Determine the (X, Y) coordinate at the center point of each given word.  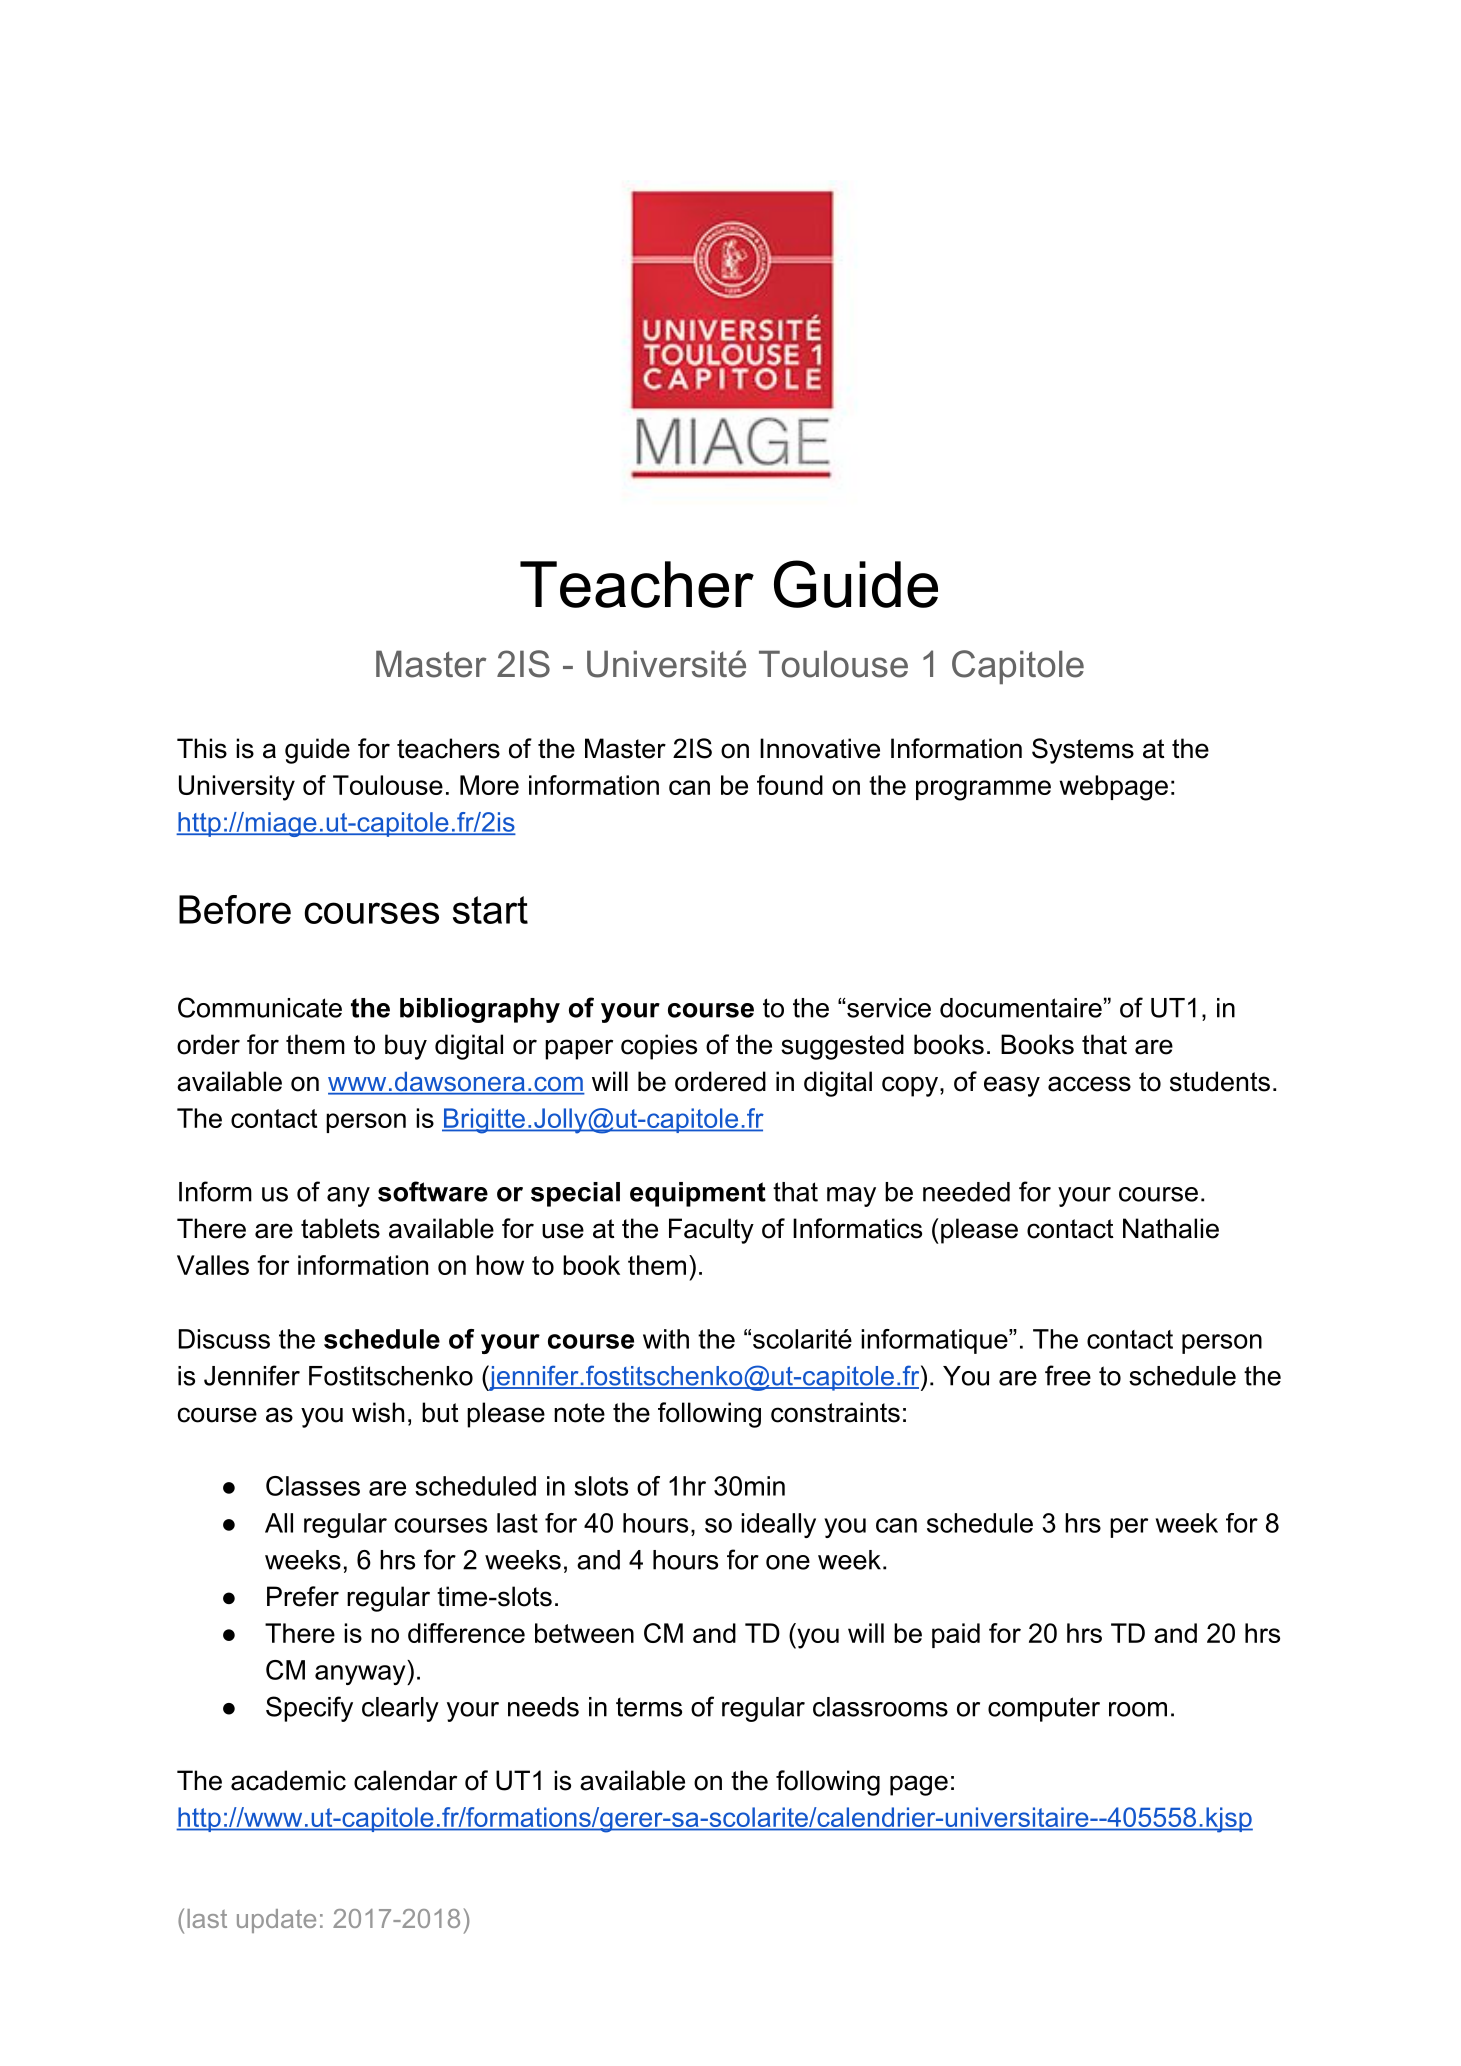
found (790, 785)
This (202, 748)
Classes (313, 1486)
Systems (1083, 751)
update (276, 1921)
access (1089, 1084)
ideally (778, 1525)
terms (649, 1707)
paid (956, 1635)
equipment (698, 1194)
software (433, 1191)
